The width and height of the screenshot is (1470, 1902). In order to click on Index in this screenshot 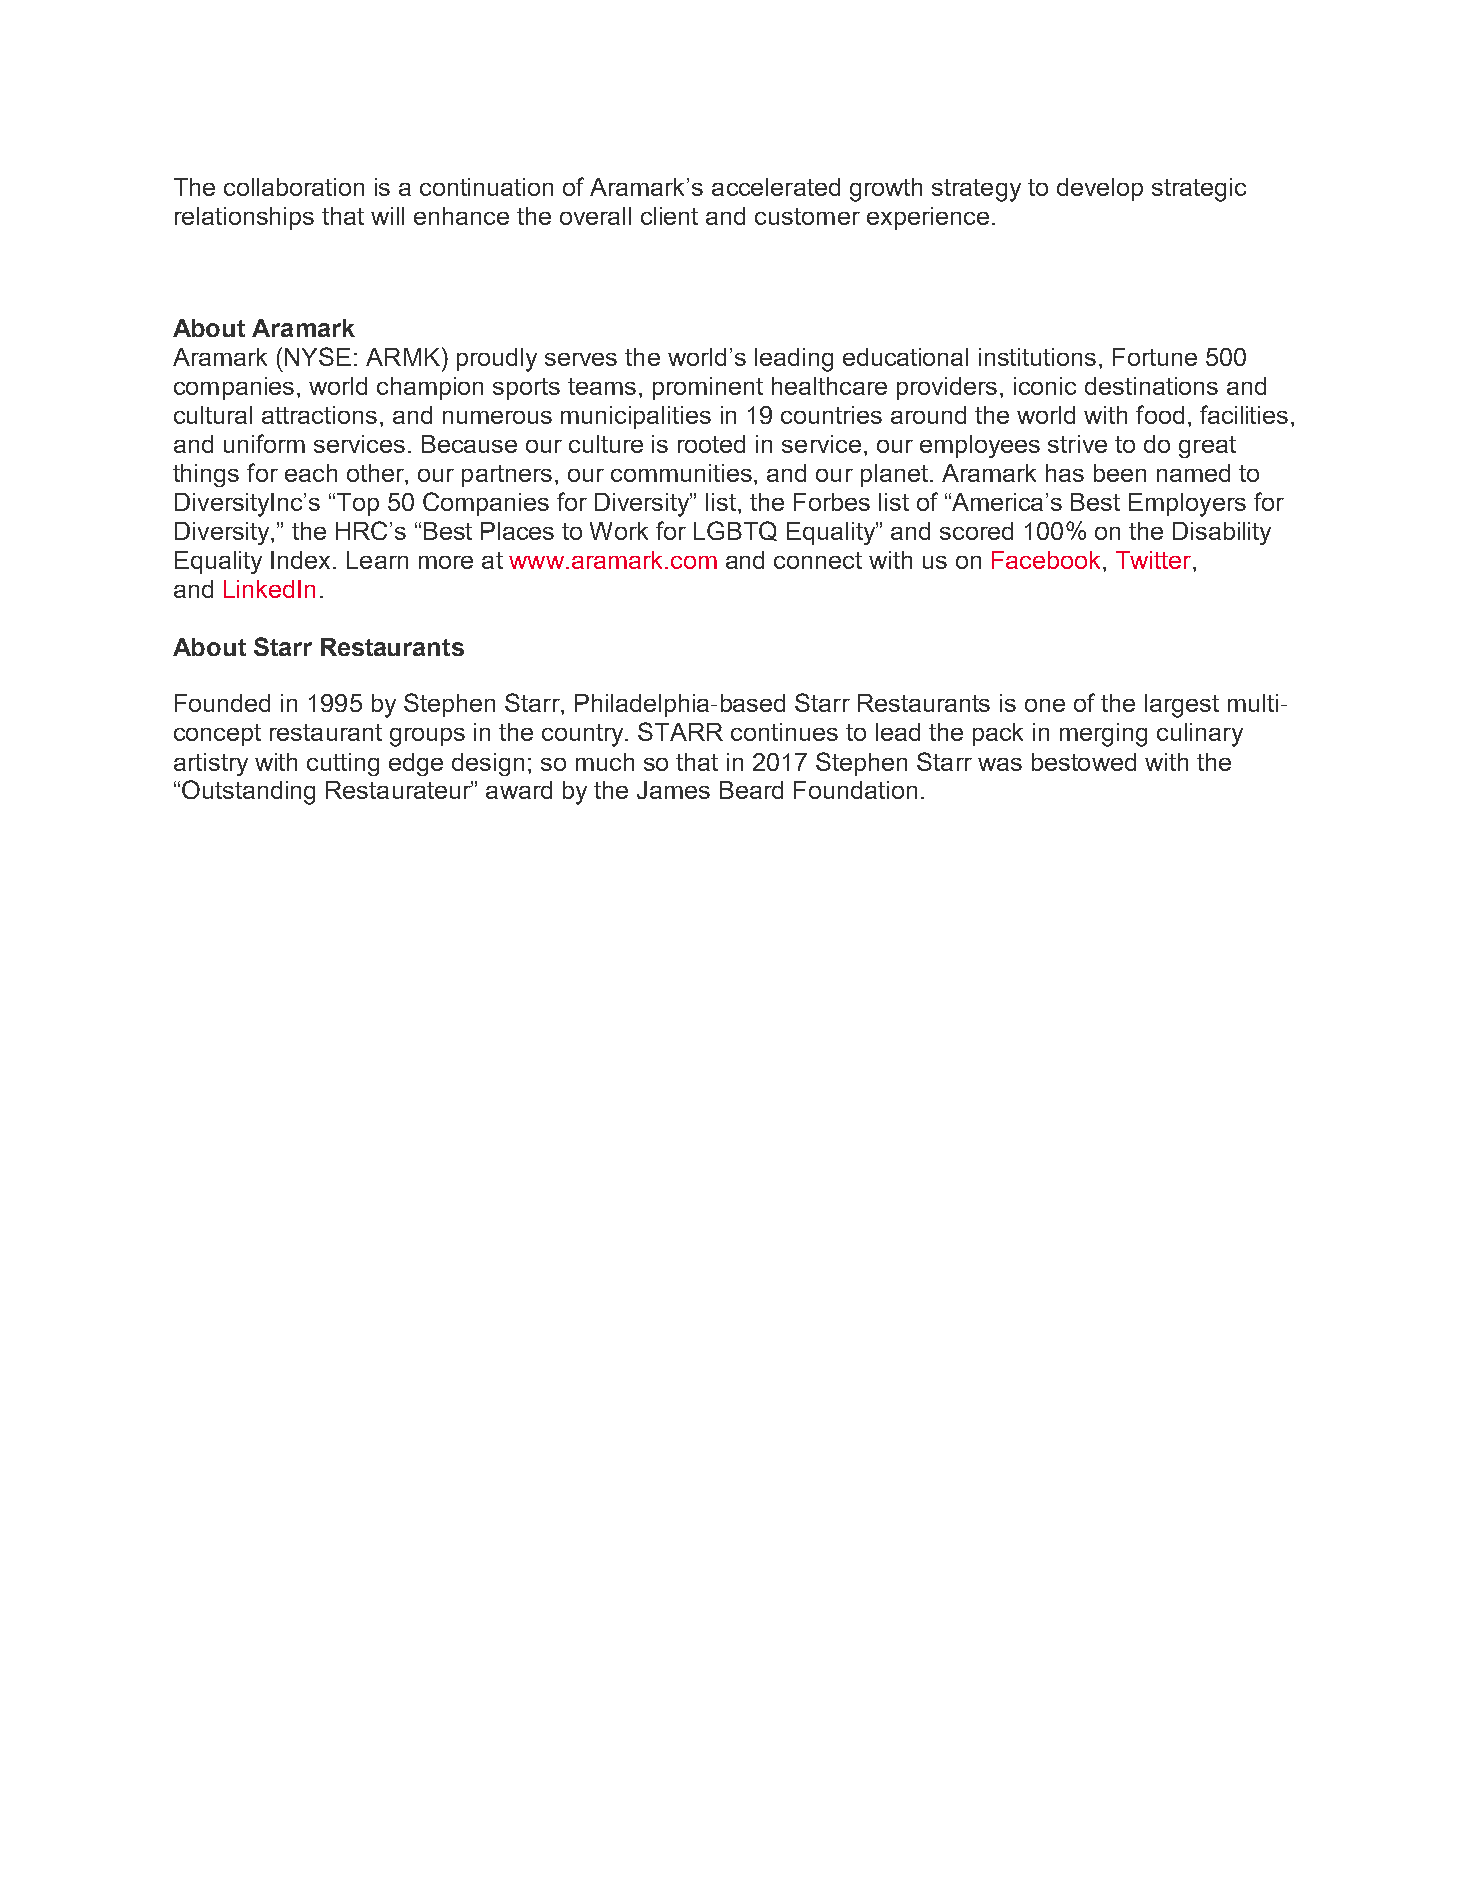, I will do `click(302, 560)`.
